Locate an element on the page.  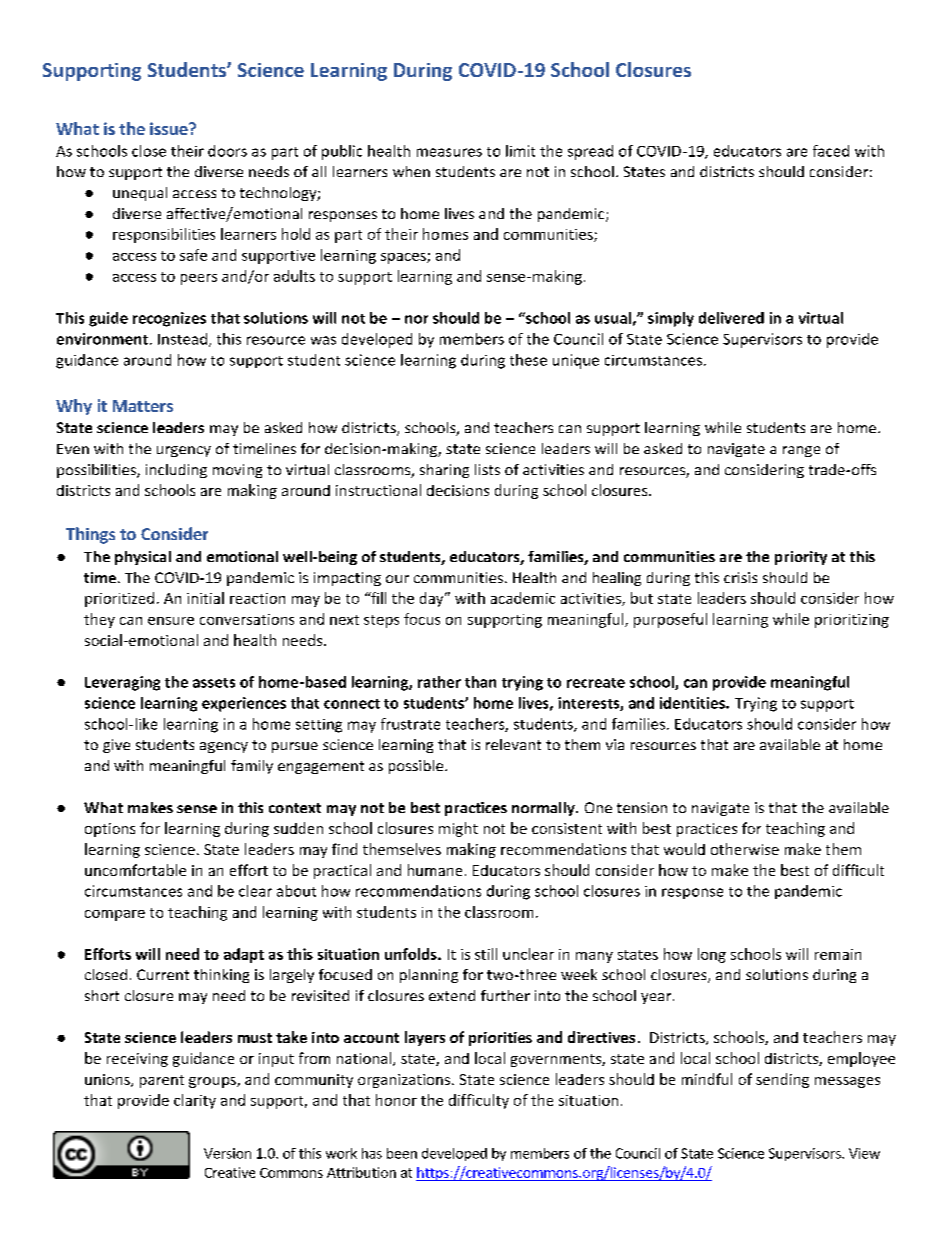
options is located at coordinates (110, 830).
